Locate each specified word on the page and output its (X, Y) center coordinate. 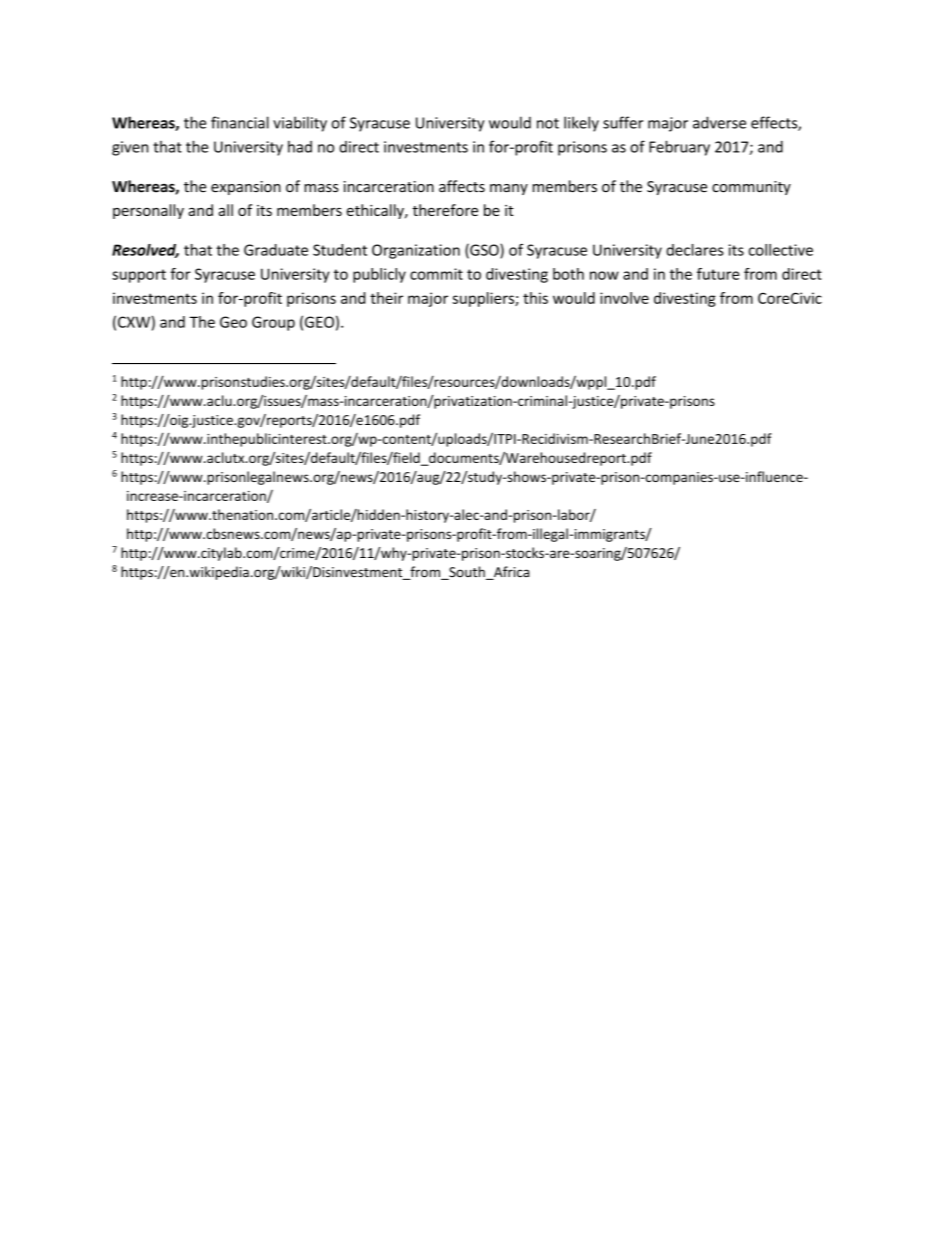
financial (240, 122)
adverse (719, 122)
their (386, 298)
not (548, 123)
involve (624, 298)
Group (273, 323)
